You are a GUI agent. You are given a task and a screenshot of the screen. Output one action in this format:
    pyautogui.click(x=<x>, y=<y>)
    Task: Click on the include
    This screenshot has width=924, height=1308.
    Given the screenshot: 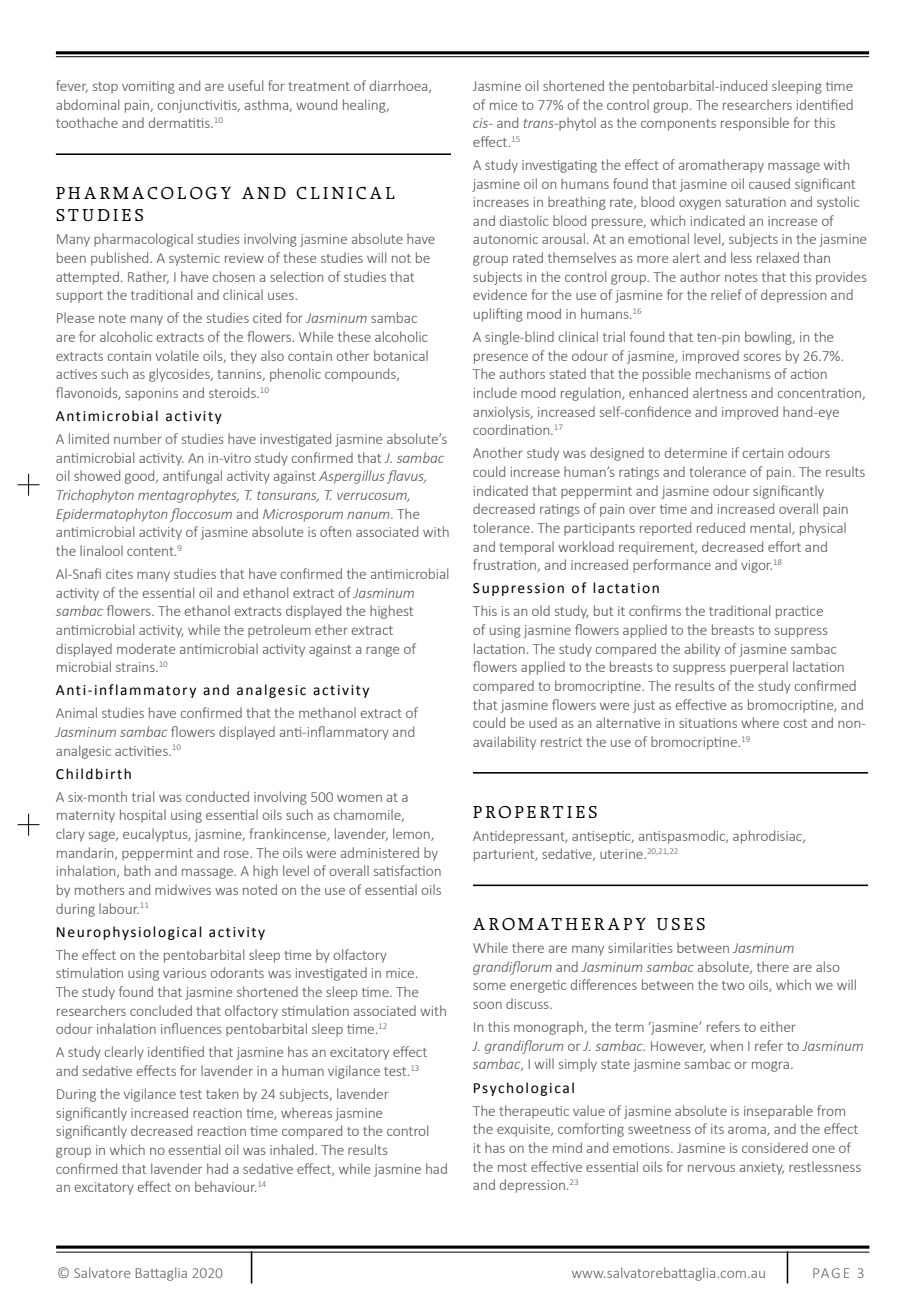 What is the action you would take?
    pyautogui.click(x=495, y=392)
